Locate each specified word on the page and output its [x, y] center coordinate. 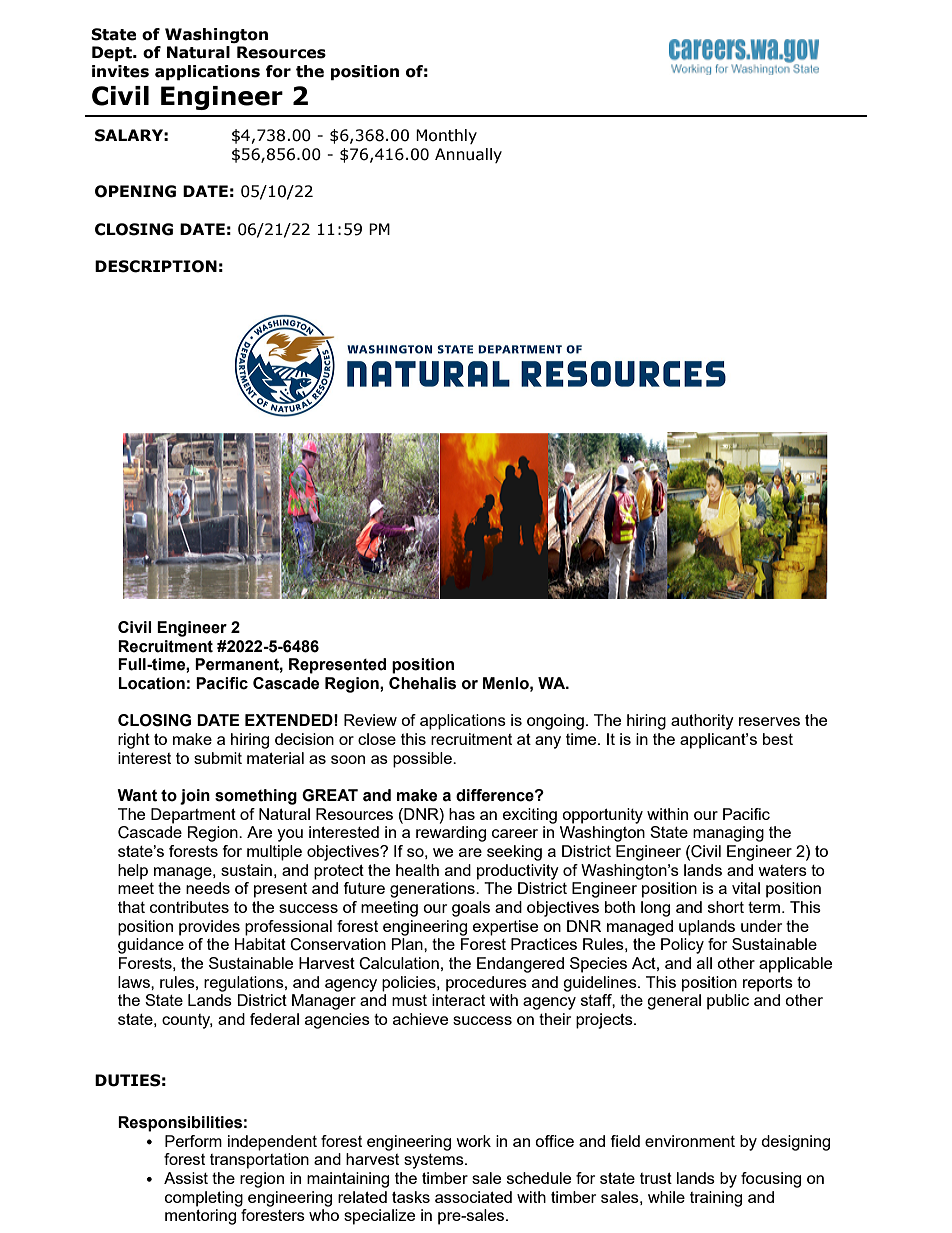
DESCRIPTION [156, 266]
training [716, 1199]
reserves [769, 721]
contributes [189, 907]
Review [370, 720]
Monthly [446, 136]
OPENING [135, 191]
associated [473, 1197]
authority [702, 722]
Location [151, 683]
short [726, 907]
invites [120, 71]
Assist [186, 1178]
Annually [468, 155]
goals [471, 909]
